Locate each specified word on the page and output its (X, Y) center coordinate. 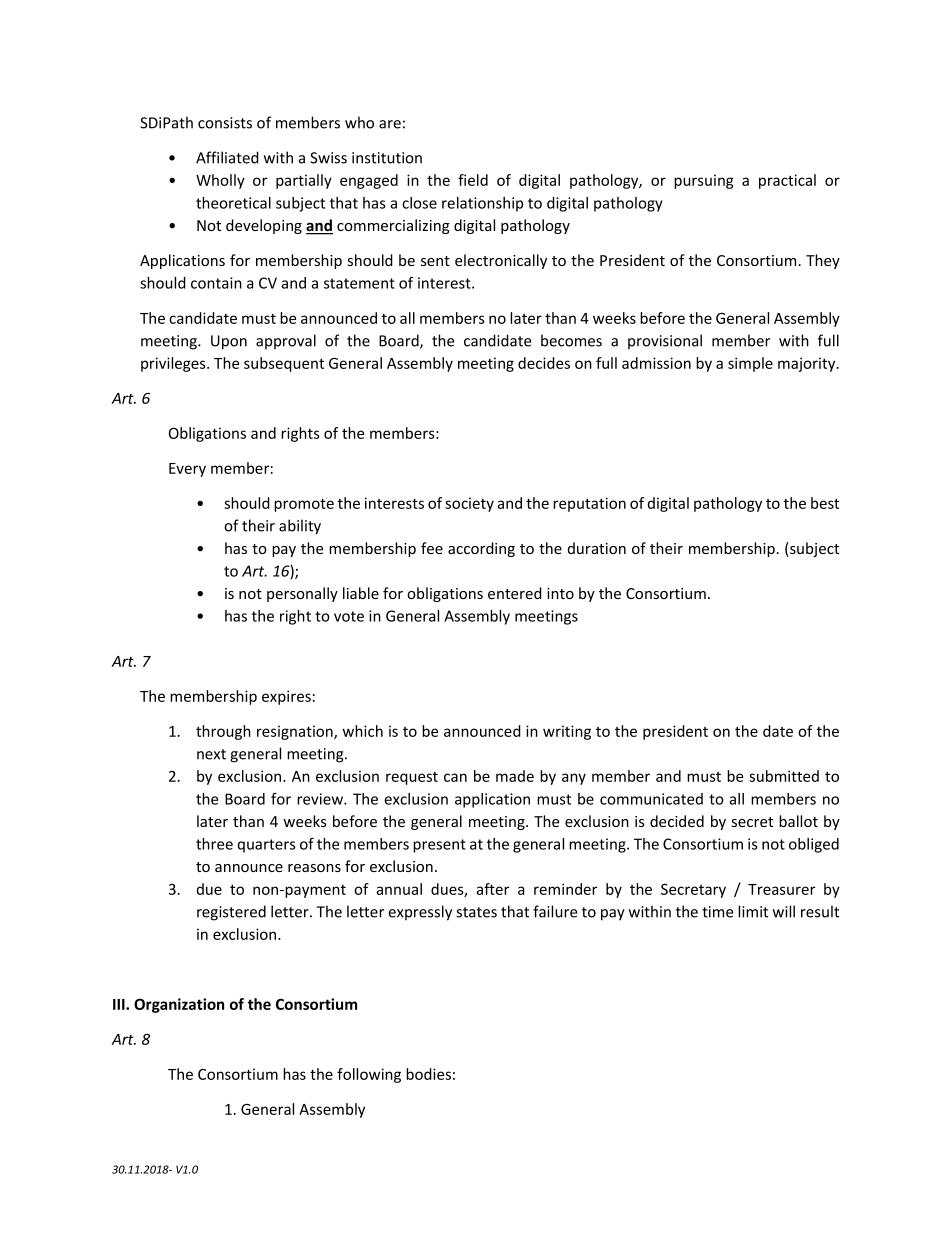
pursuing (704, 181)
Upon (229, 342)
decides (544, 363)
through (223, 732)
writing (567, 732)
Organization (179, 1005)
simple (750, 364)
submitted (784, 776)
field (473, 180)
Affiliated (227, 157)
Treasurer (781, 889)
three (214, 844)
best (825, 503)
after (492, 889)
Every (187, 470)
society (469, 504)
